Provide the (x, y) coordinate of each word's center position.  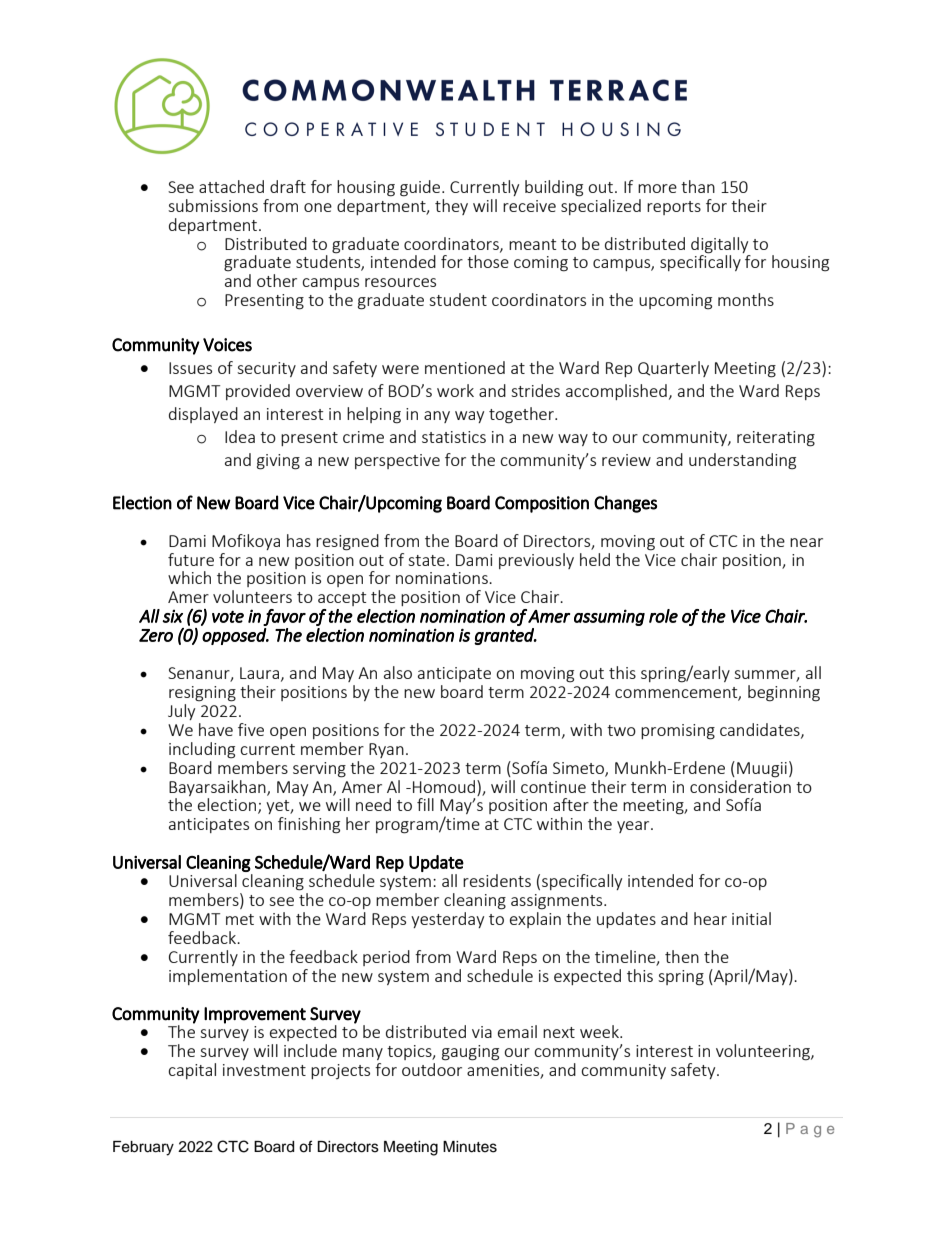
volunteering (764, 1052)
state (426, 560)
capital (192, 1071)
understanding (742, 461)
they (451, 207)
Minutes (470, 1147)
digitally (719, 245)
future (191, 559)
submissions (213, 205)
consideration (740, 785)
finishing (309, 825)
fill (425, 804)
